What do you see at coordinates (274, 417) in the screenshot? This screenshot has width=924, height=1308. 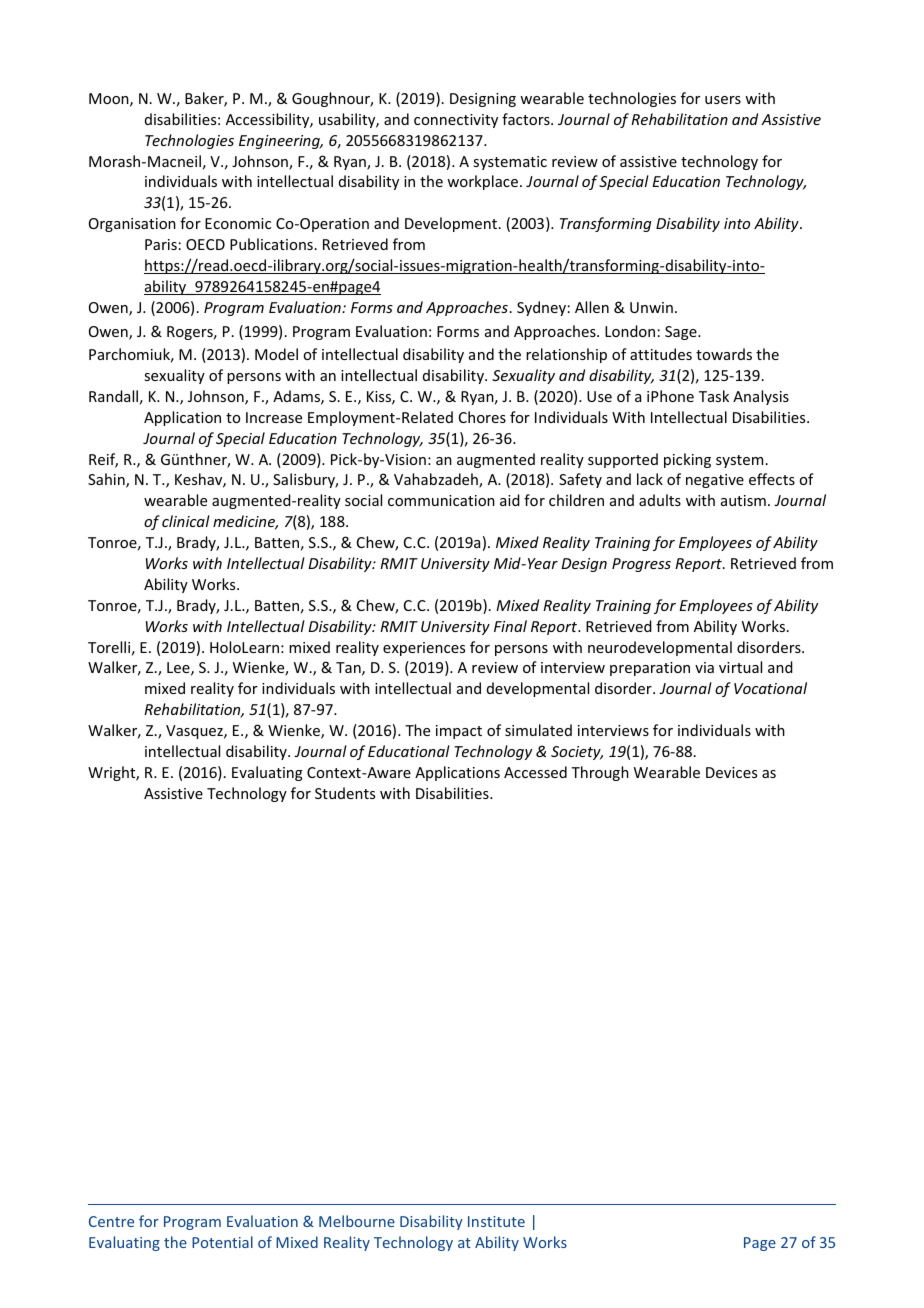 I see `Increase` at bounding box center [274, 417].
